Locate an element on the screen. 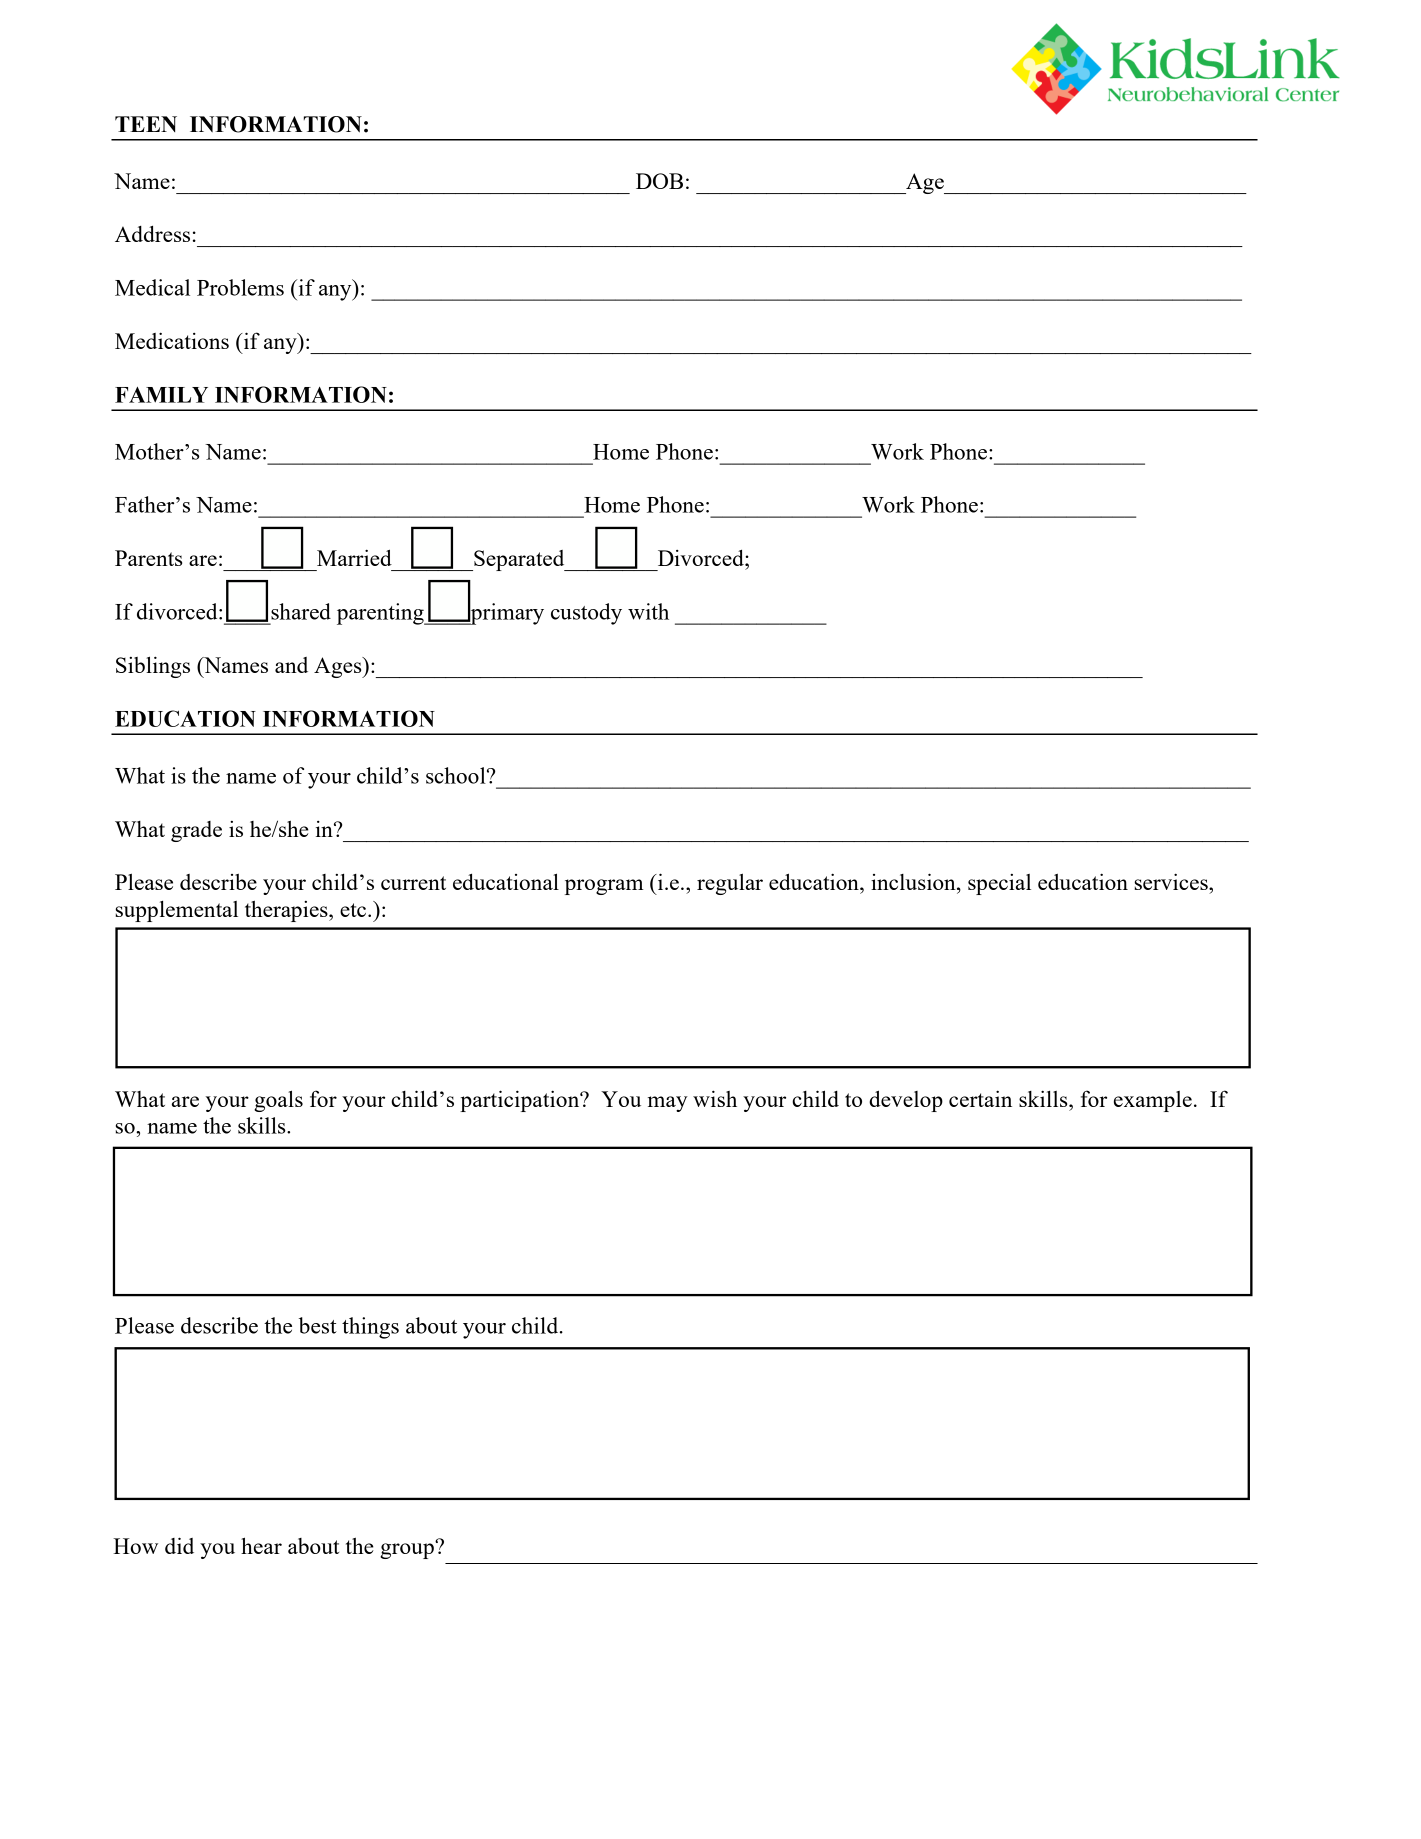 The width and height of the screenshot is (1421, 1839). hear is located at coordinates (261, 1545).
